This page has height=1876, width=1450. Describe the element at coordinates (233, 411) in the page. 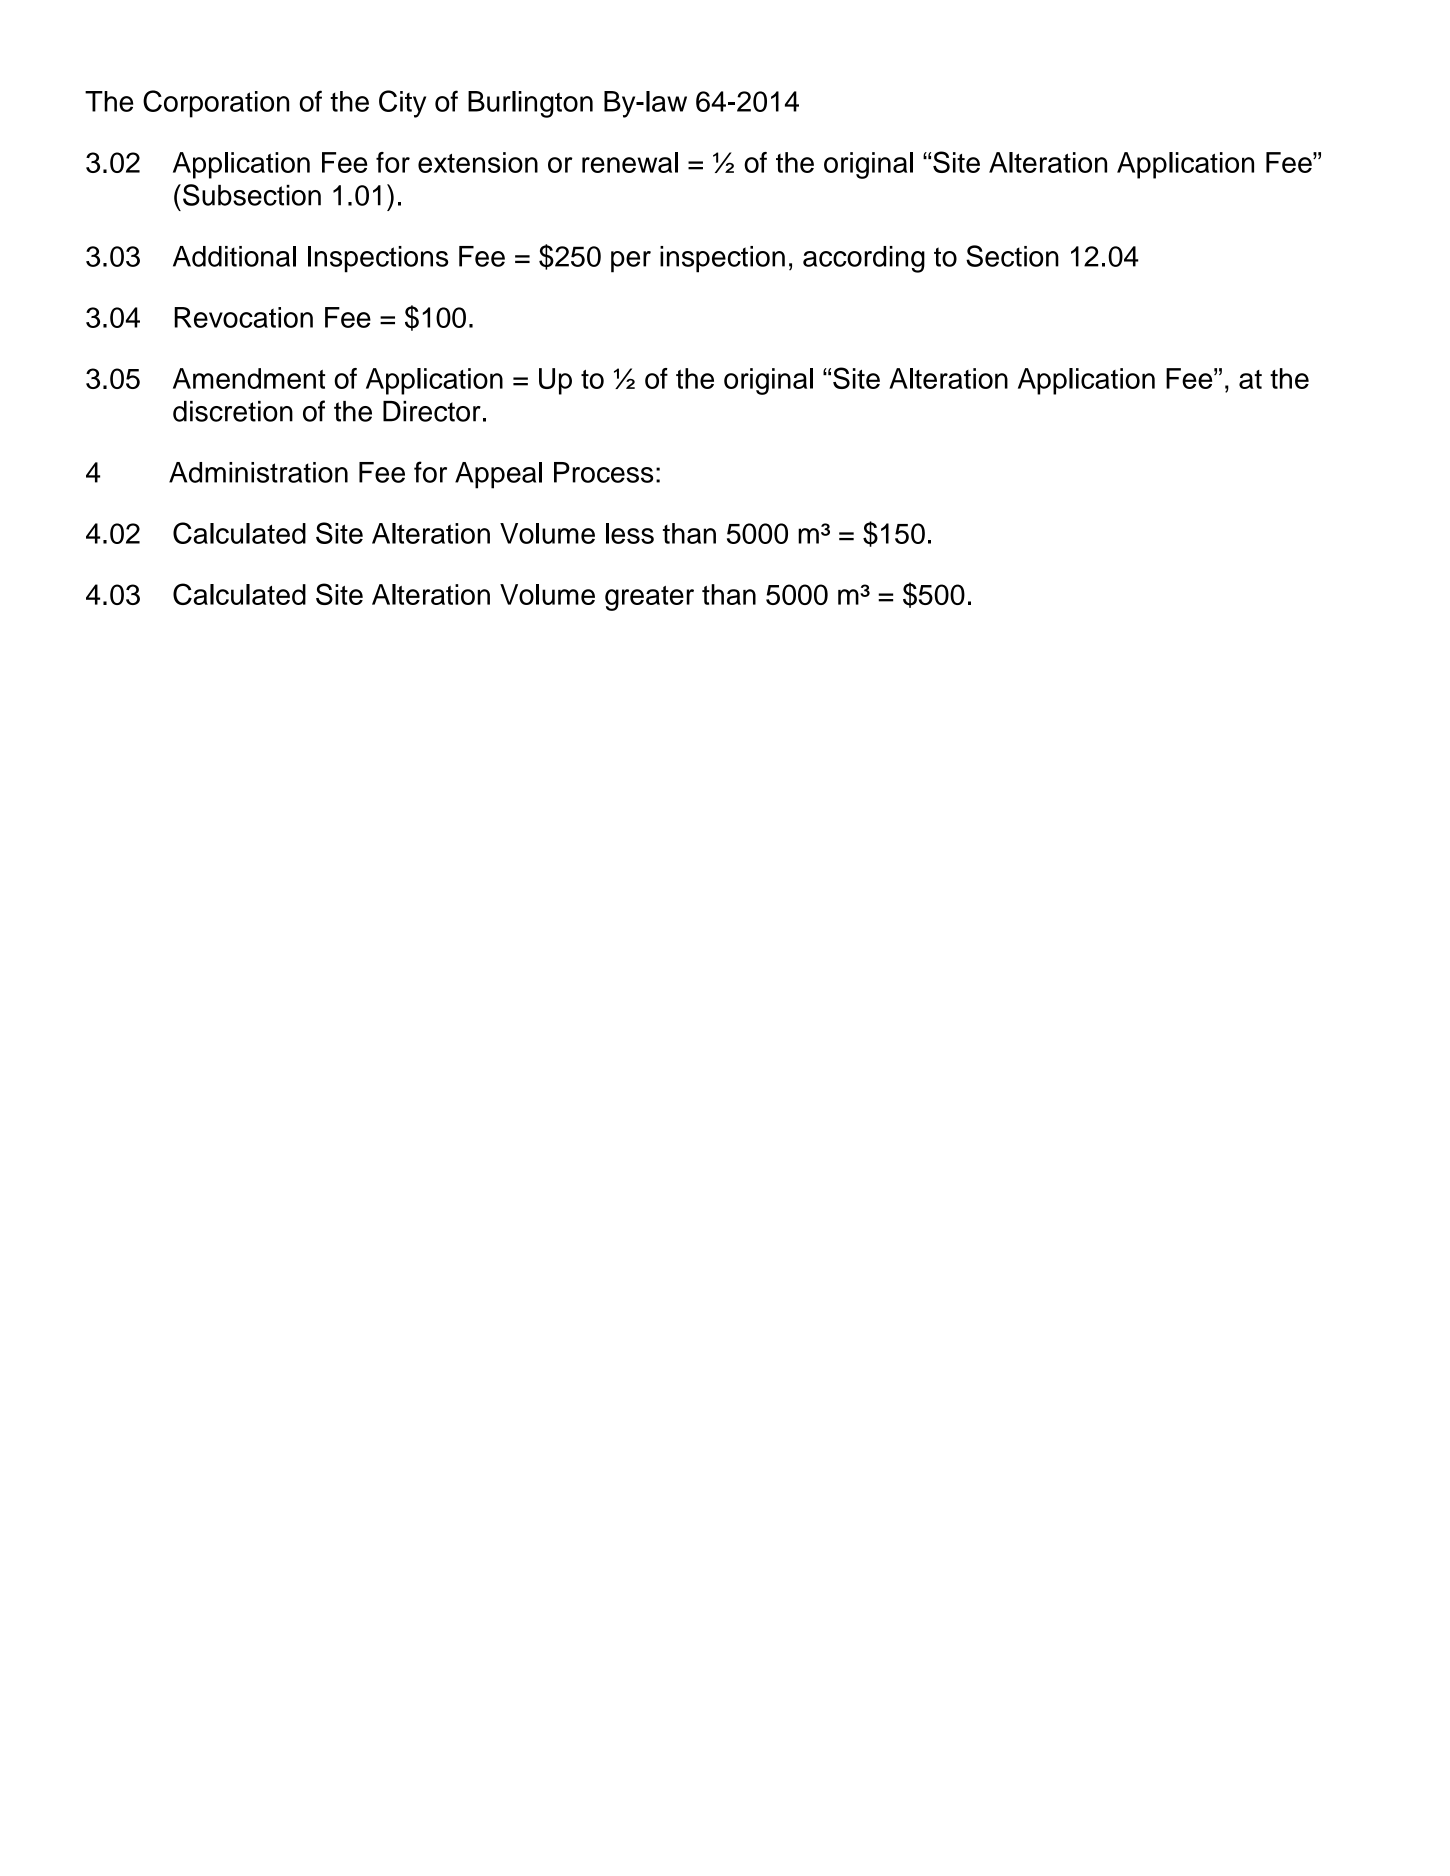

I see `discretion` at that location.
